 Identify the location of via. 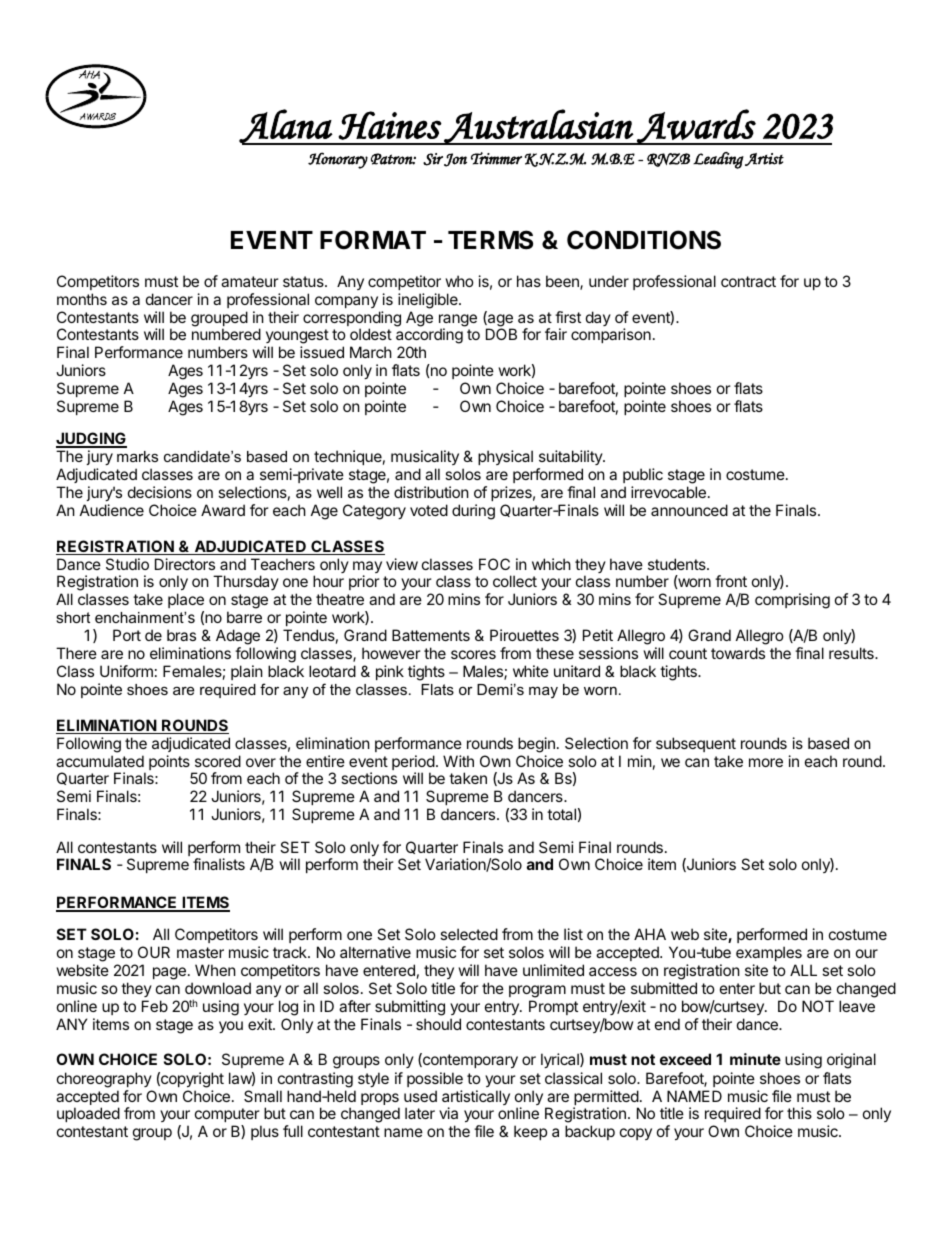
(448, 1113).
